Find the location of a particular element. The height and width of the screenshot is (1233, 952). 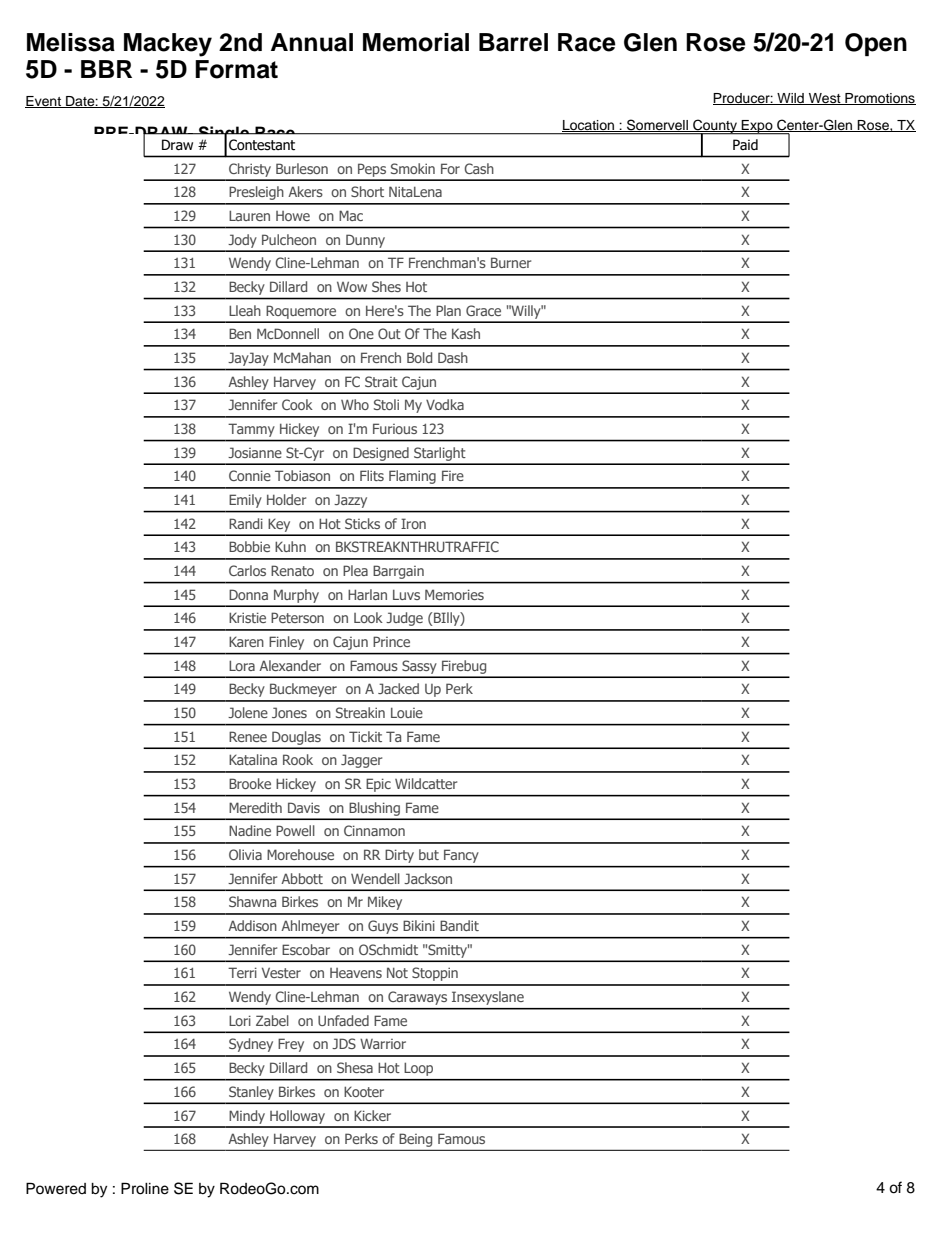

Memories is located at coordinates (454, 594).
